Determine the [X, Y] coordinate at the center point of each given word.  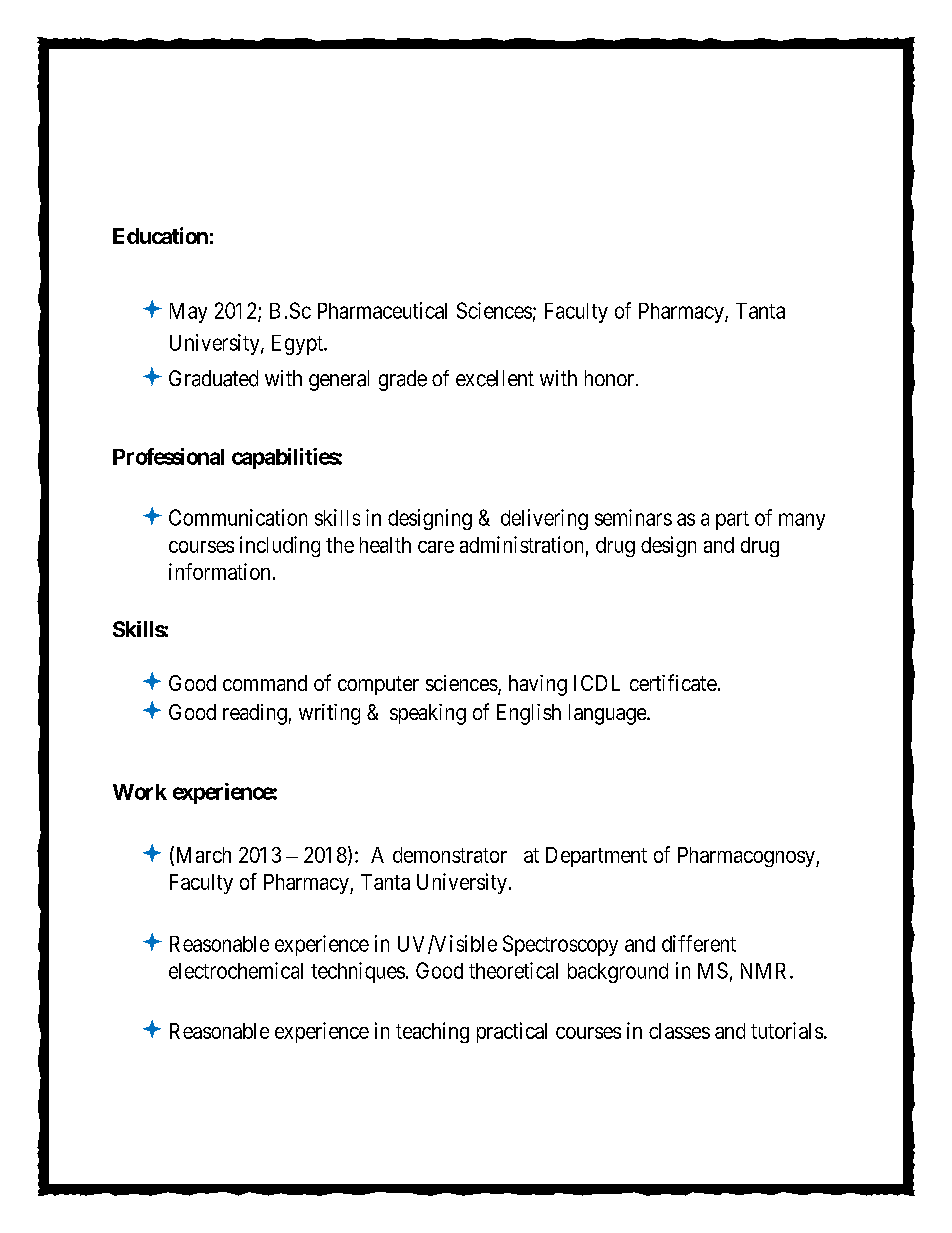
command [265, 683]
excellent [495, 378]
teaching [432, 1032]
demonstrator [450, 855]
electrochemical [236, 970]
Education [160, 235]
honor [611, 378]
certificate [673, 682]
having [538, 685]
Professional [168, 456]
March [202, 855]
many [802, 521]
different [699, 943]
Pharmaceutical [382, 310]
